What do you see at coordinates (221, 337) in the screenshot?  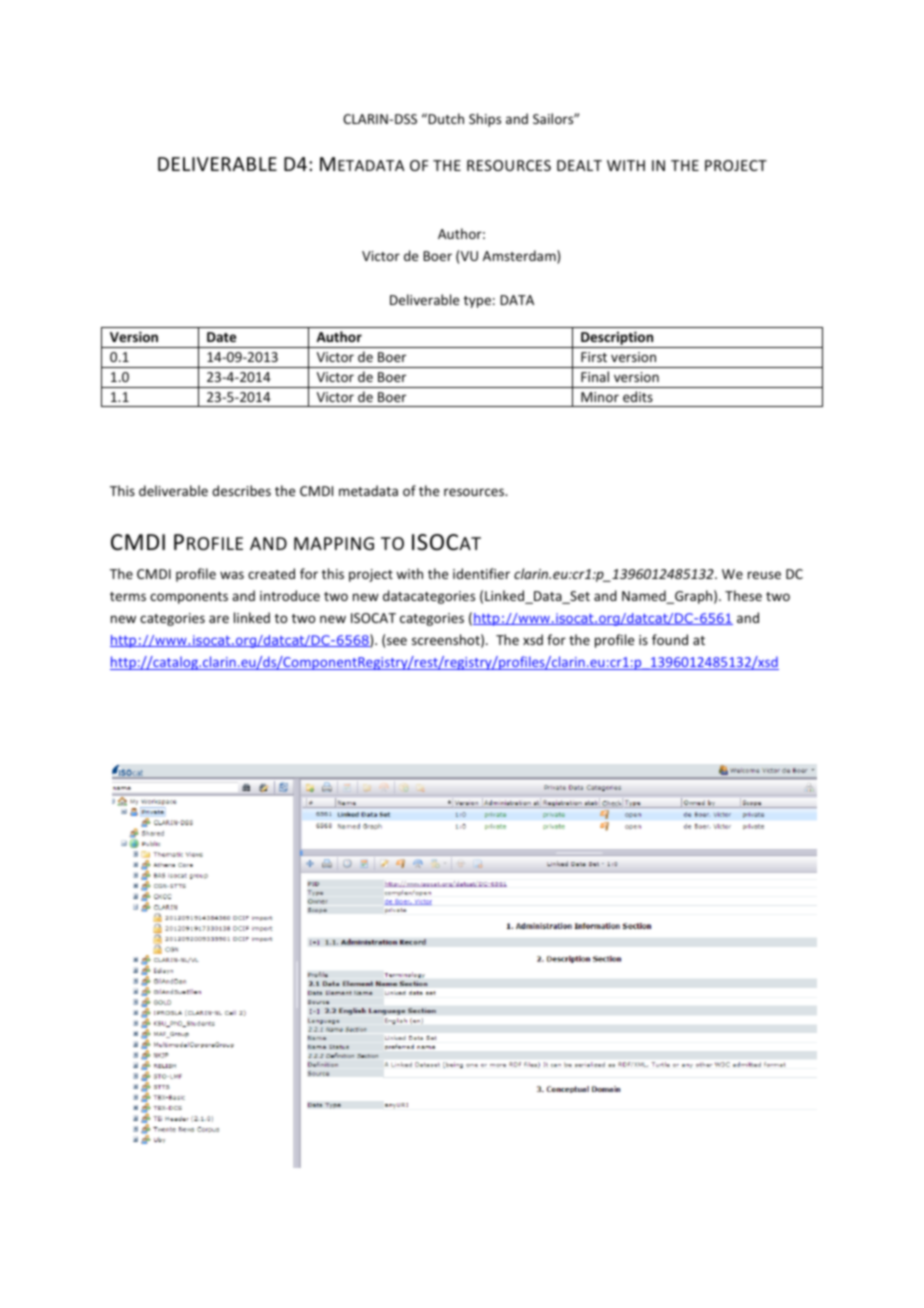 I see `Date` at bounding box center [221, 337].
